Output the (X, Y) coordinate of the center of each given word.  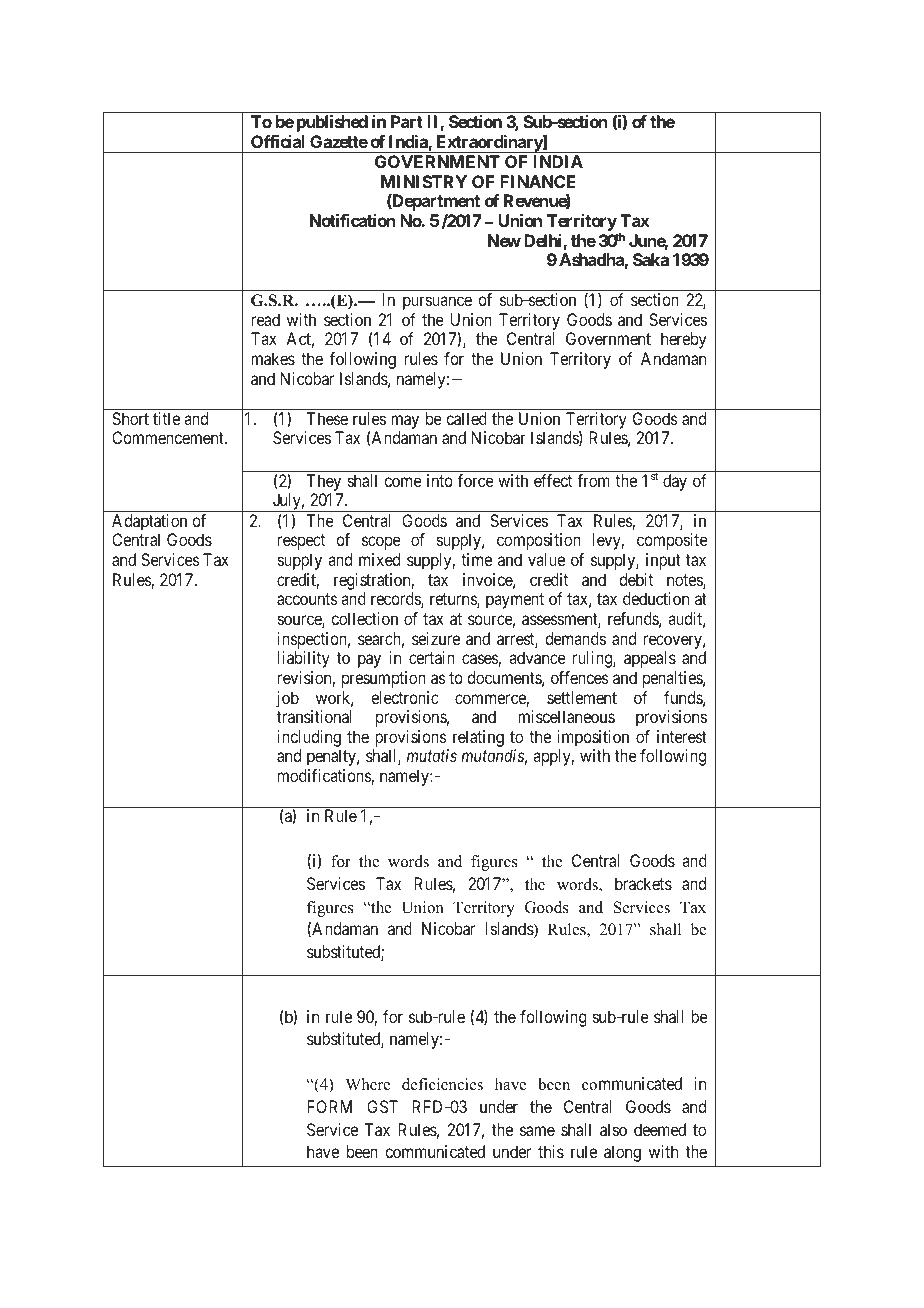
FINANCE (538, 181)
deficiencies (442, 1084)
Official (278, 141)
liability (304, 659)
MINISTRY (424, 181)
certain (432, 657)
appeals (650, 659)
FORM (329, 1106)
